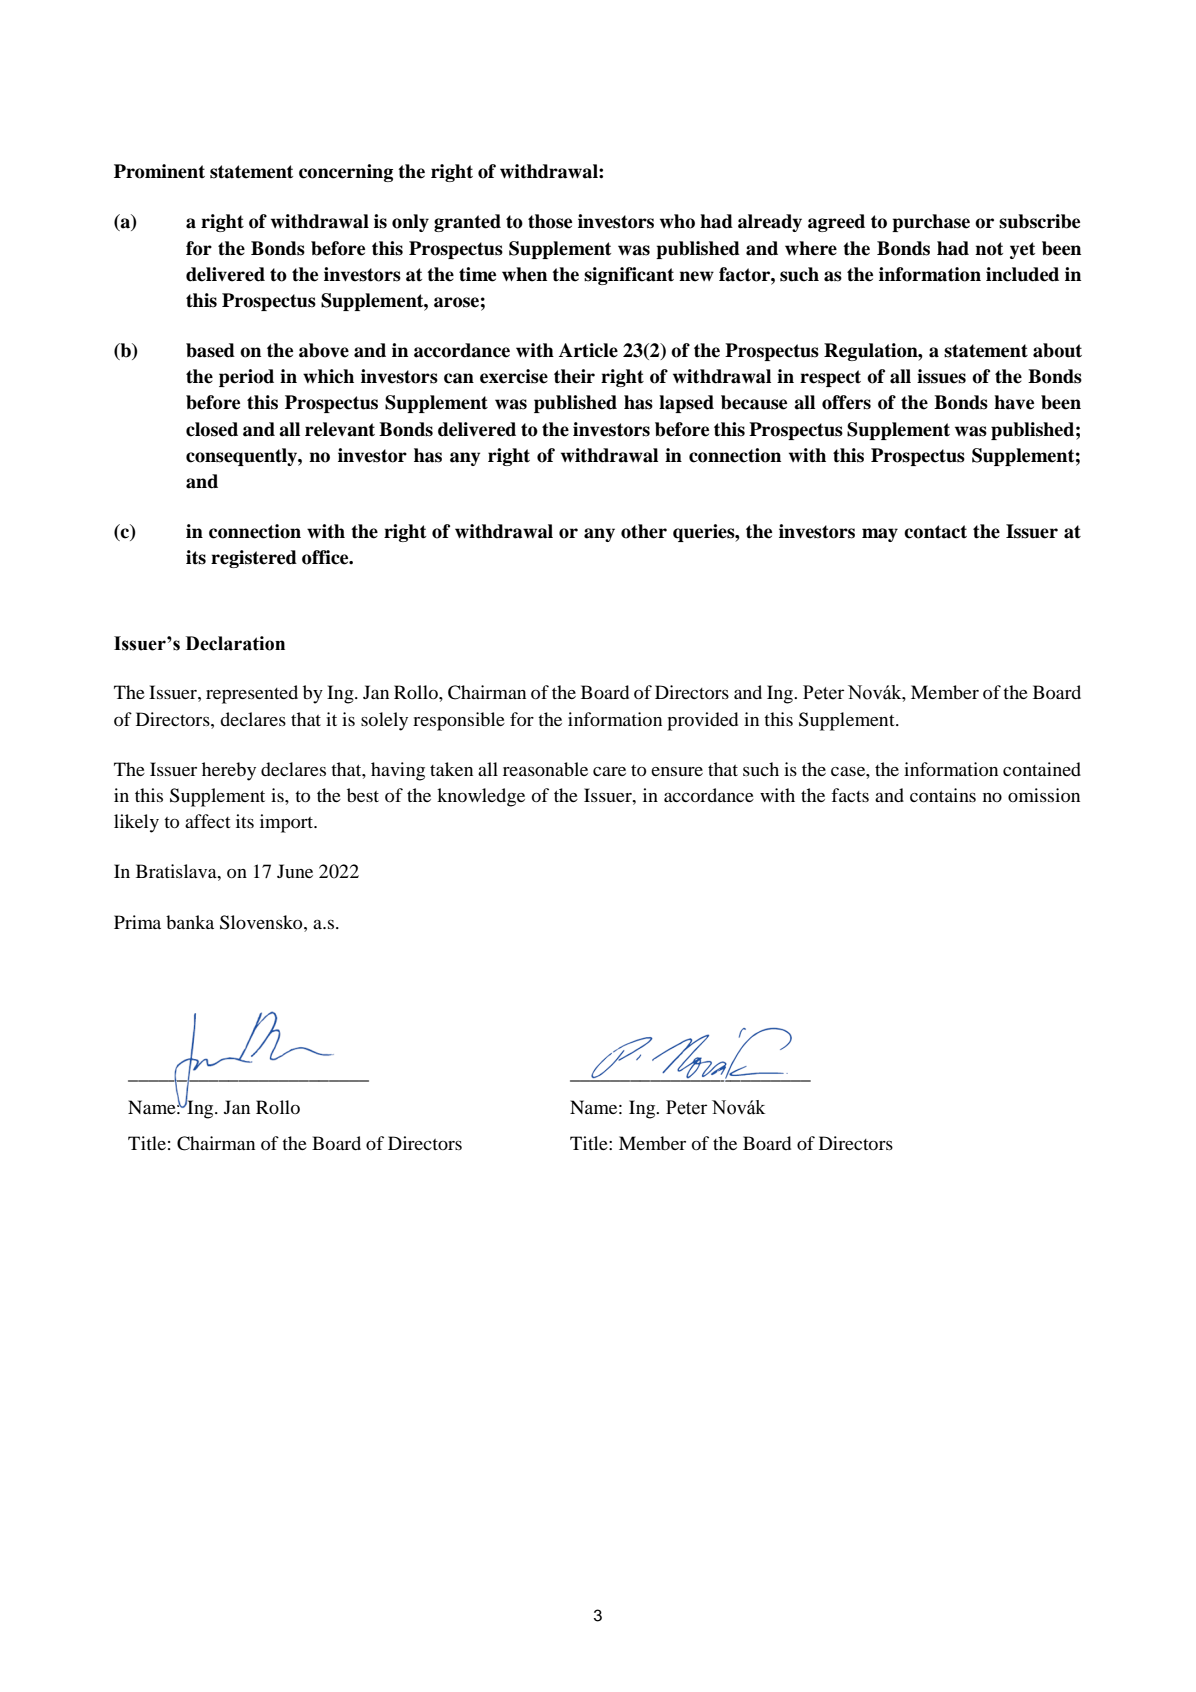 Image resolution: width=1196 pixels, height=1692 pixels. Describe the element at coordinates (1042, 769) in the page. I see `contained` at that location.
